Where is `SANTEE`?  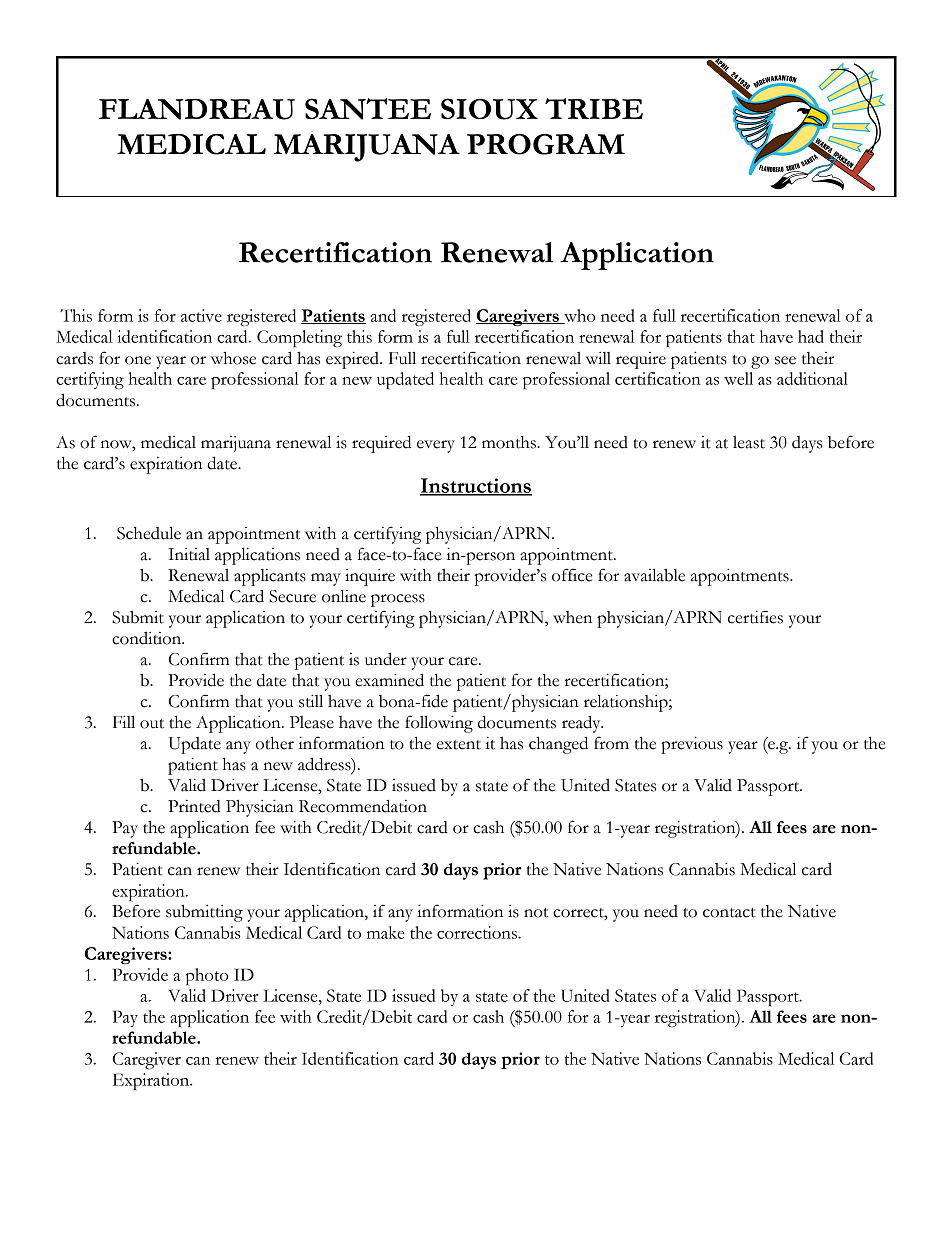
SANTEE is located at coordinates (368, 109).
